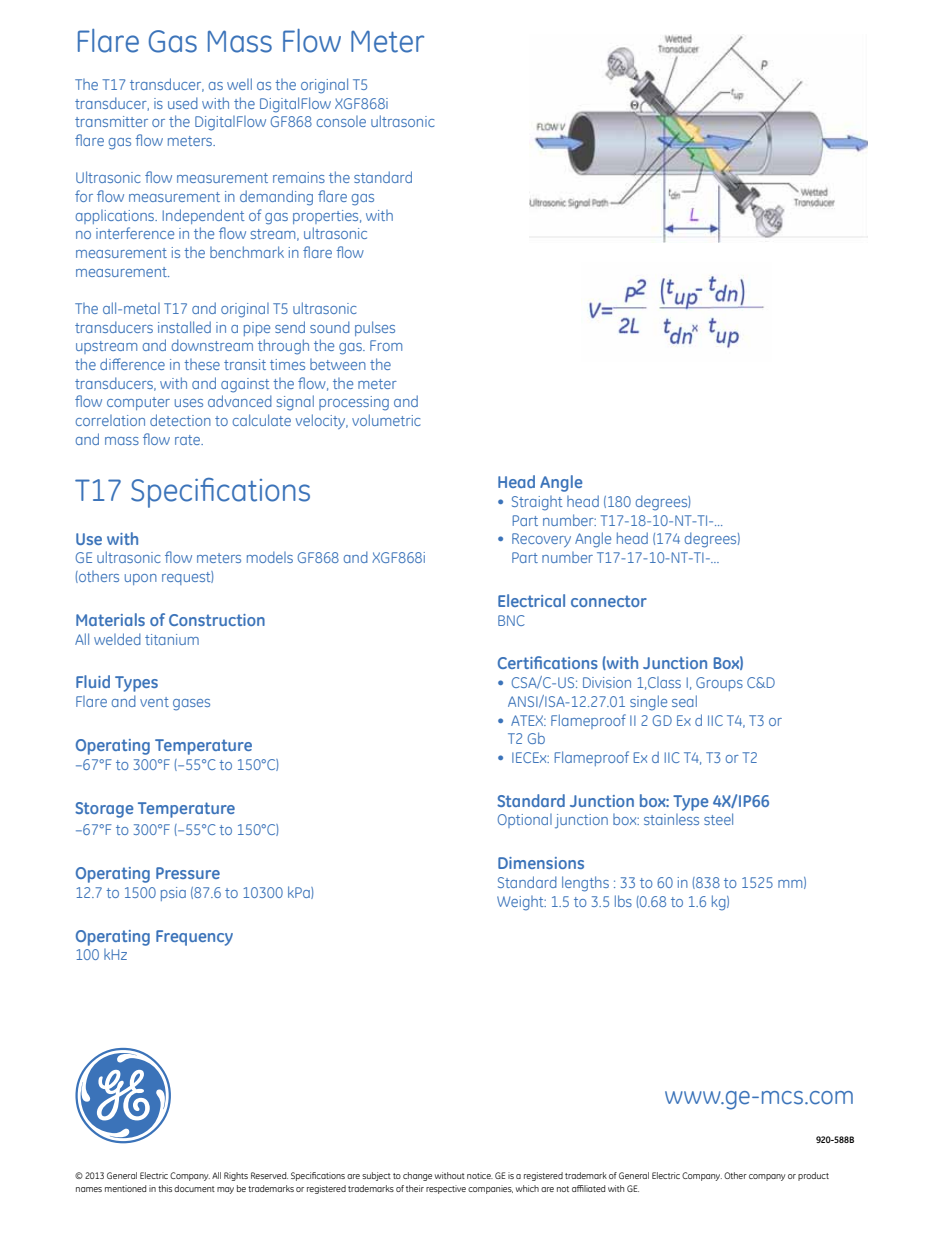 The image size is (952, 1233). Describe the element at coordinates (341, 121) in the screenshot. I see `console` at that location.
